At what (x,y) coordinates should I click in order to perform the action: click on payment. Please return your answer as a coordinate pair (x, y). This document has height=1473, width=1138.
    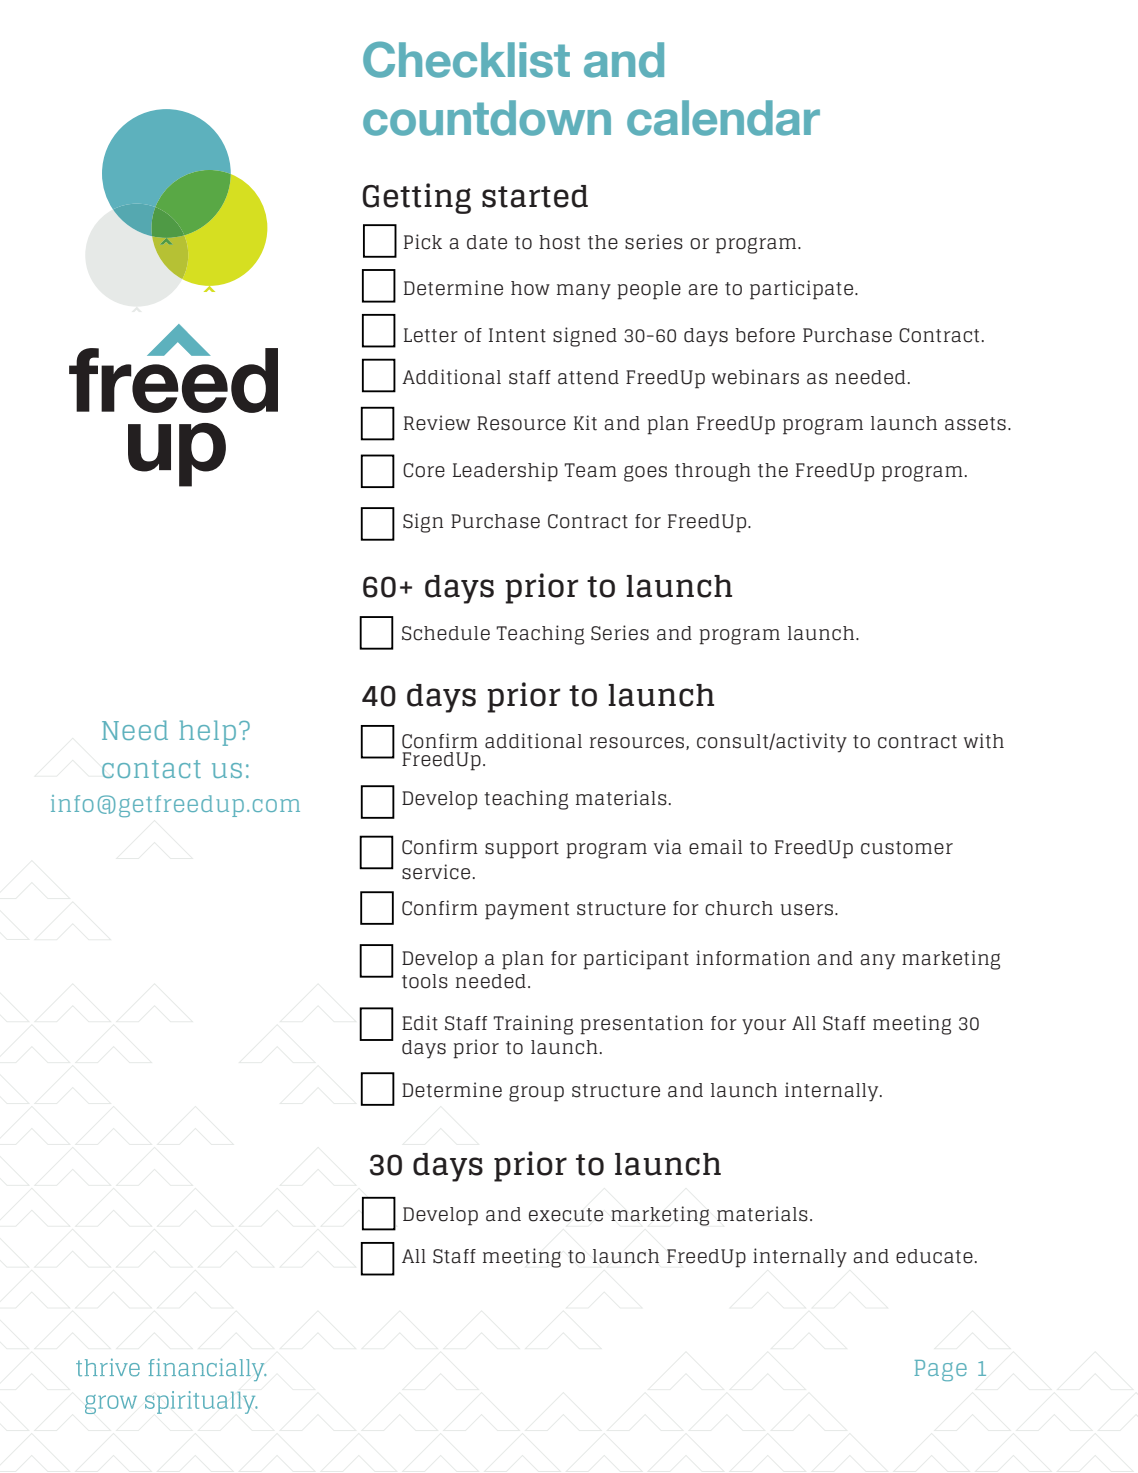
    Looking at the image, I should click on (527, 911).
